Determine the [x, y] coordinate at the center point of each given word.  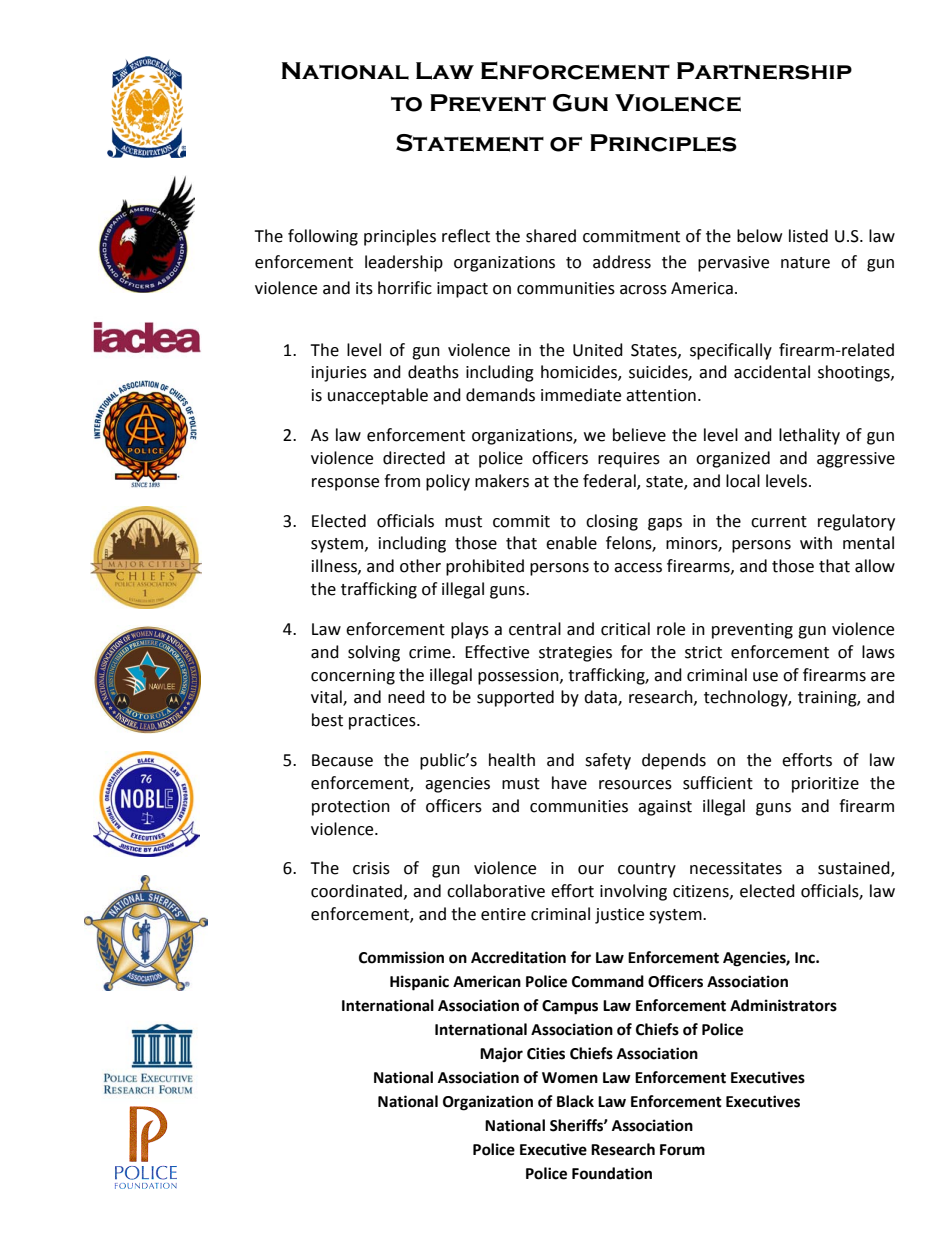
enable [571, 543]
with [816, 543]
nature [805, 263]
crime [431, 652]
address [622, 262]
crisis [371, 868]
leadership [404, 263]
